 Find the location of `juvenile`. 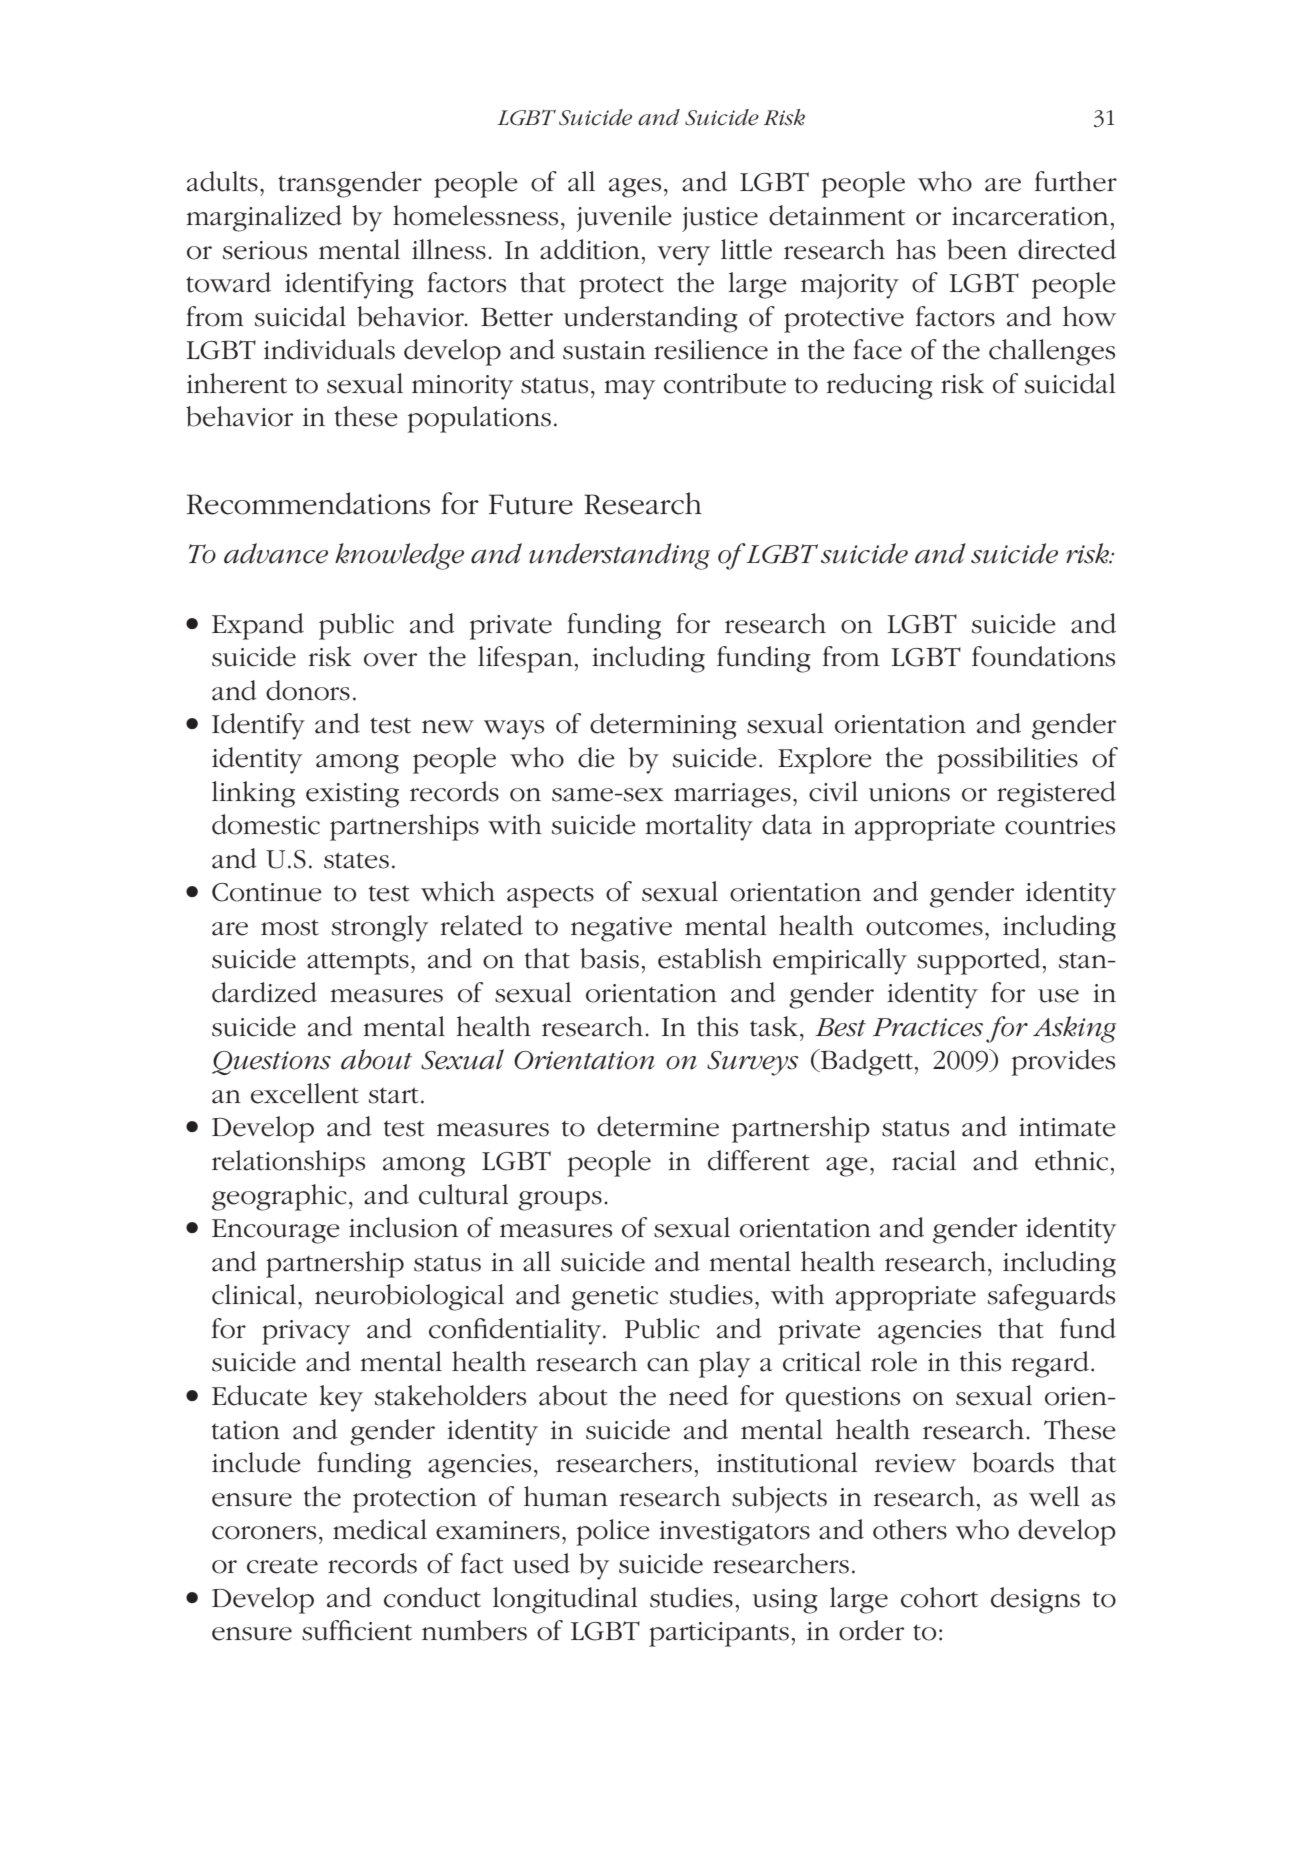

juvenile is located at coordinates (624, 218).
